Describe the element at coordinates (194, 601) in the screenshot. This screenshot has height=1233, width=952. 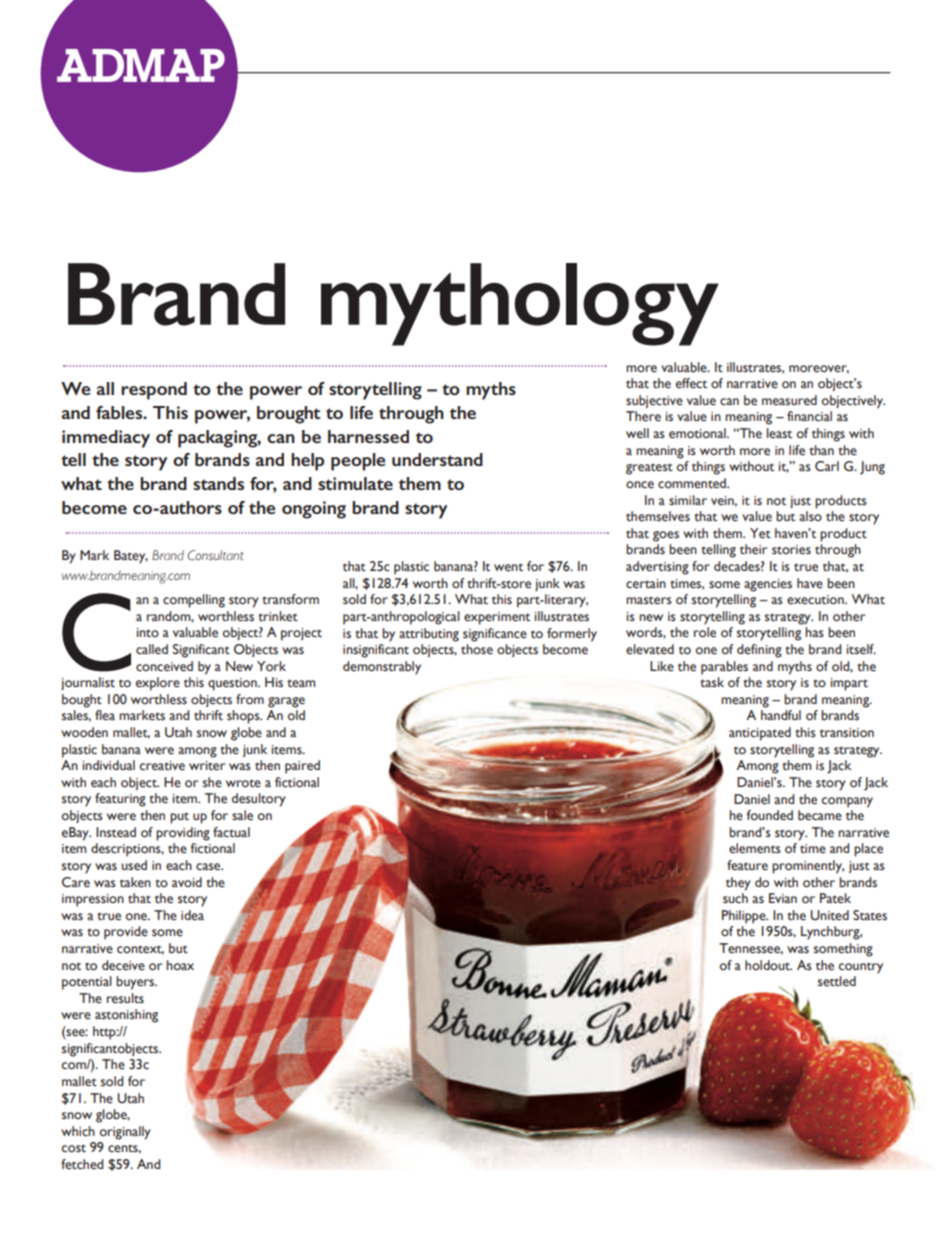
I see `compelling` at that location.
